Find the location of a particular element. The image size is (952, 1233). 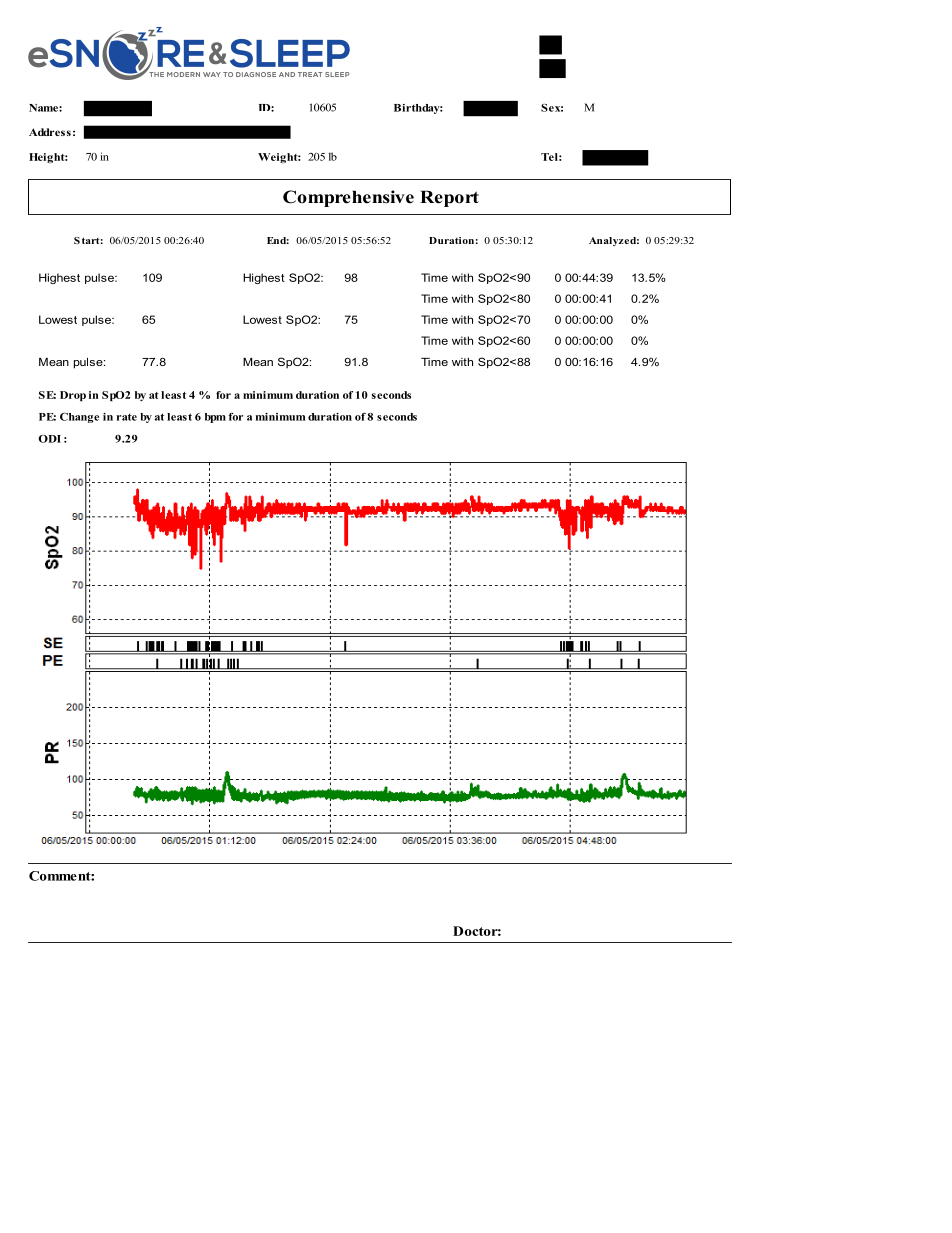

Comprehensive is located at coordinates (348, 198).
